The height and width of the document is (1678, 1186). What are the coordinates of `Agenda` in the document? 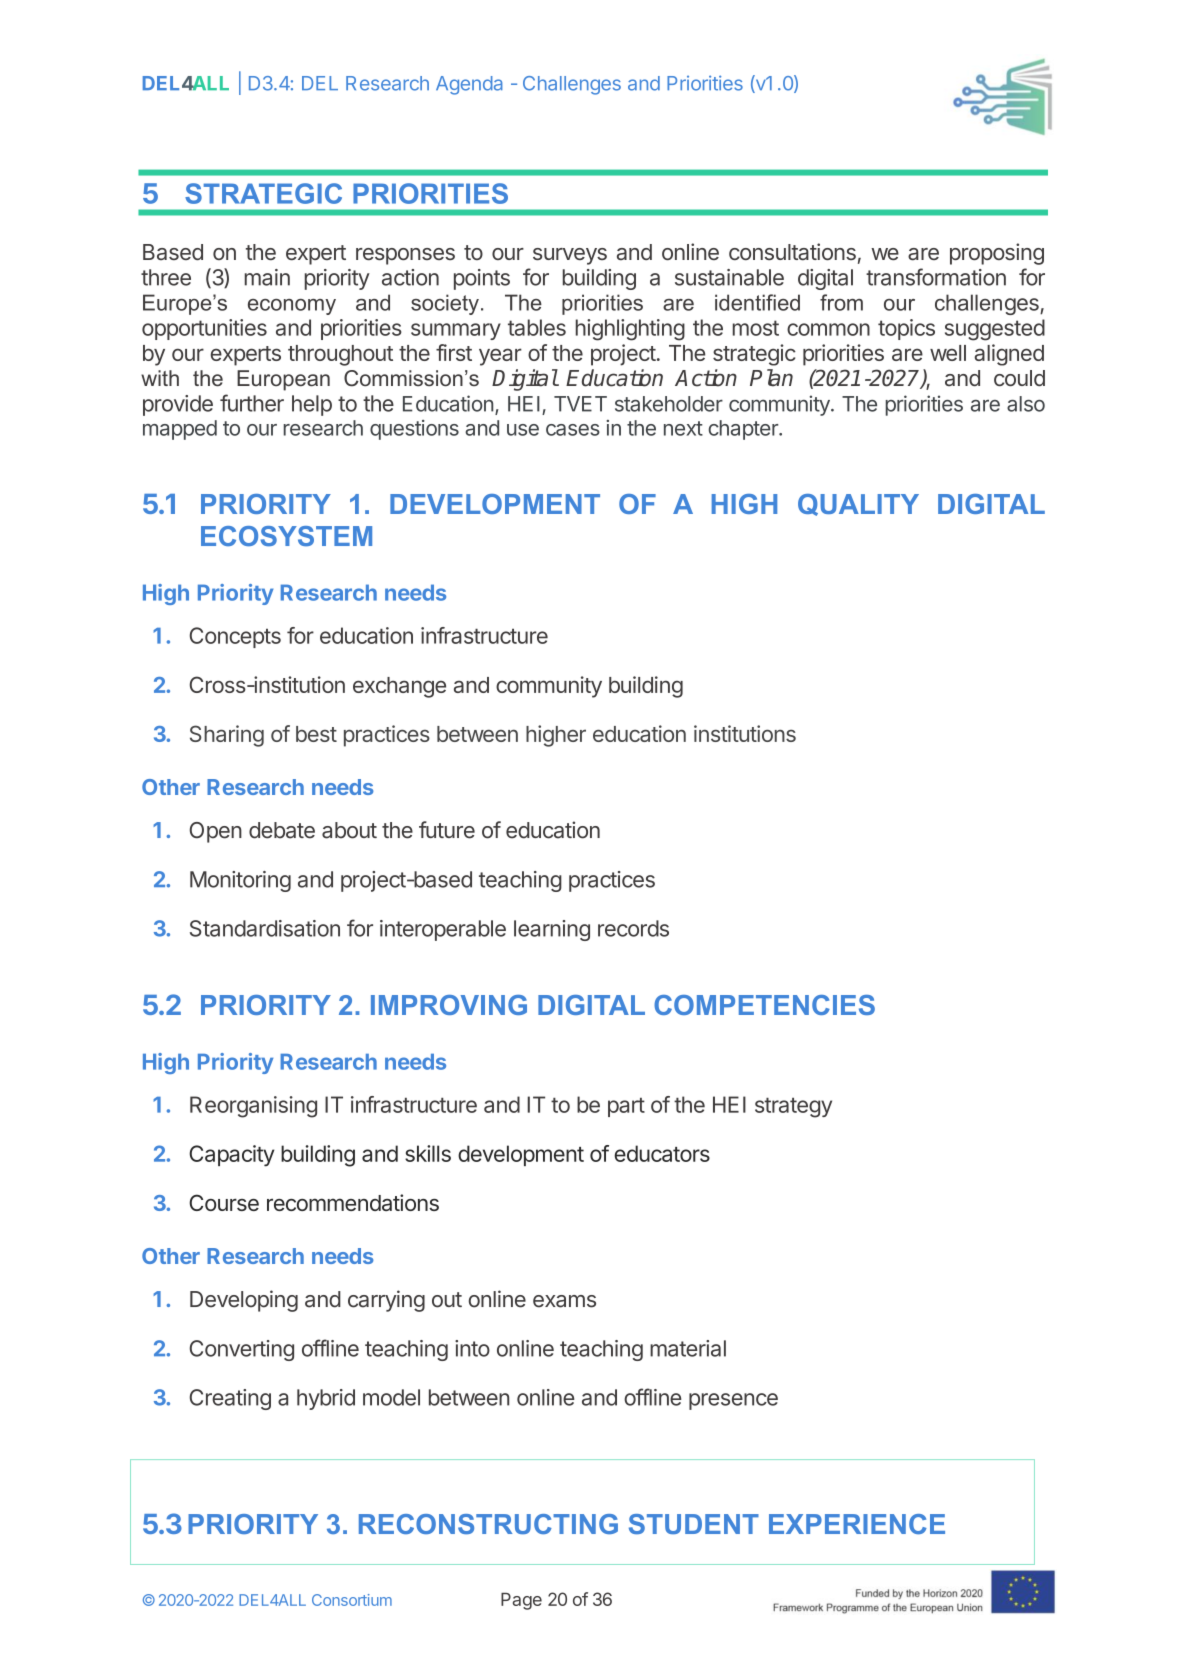 It's located at (469, 85).
